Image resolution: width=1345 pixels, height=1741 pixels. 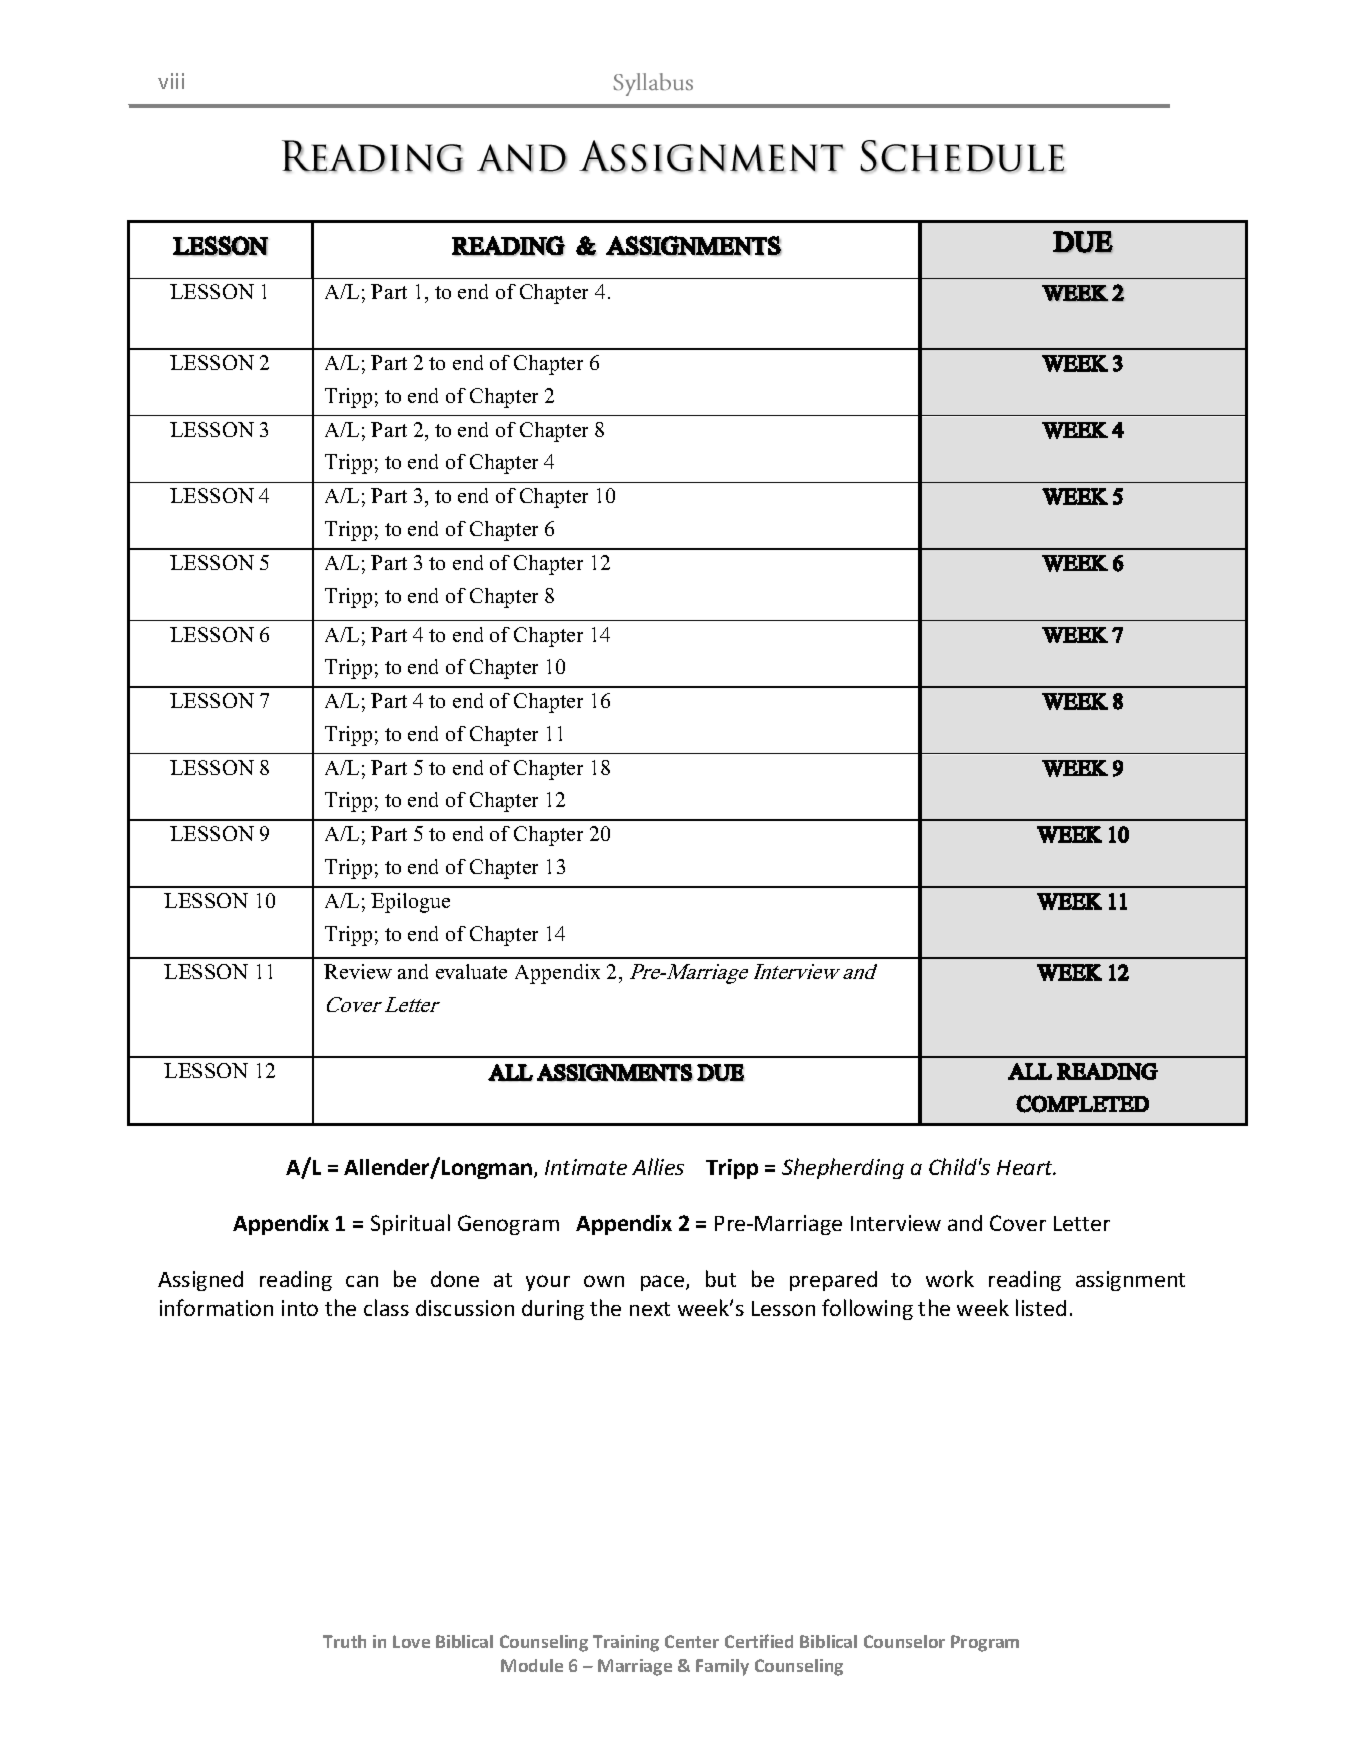 What do you see at coordinates (344, 1641) in the image?
I see `Truth` at bounding box center [344, 1641].
